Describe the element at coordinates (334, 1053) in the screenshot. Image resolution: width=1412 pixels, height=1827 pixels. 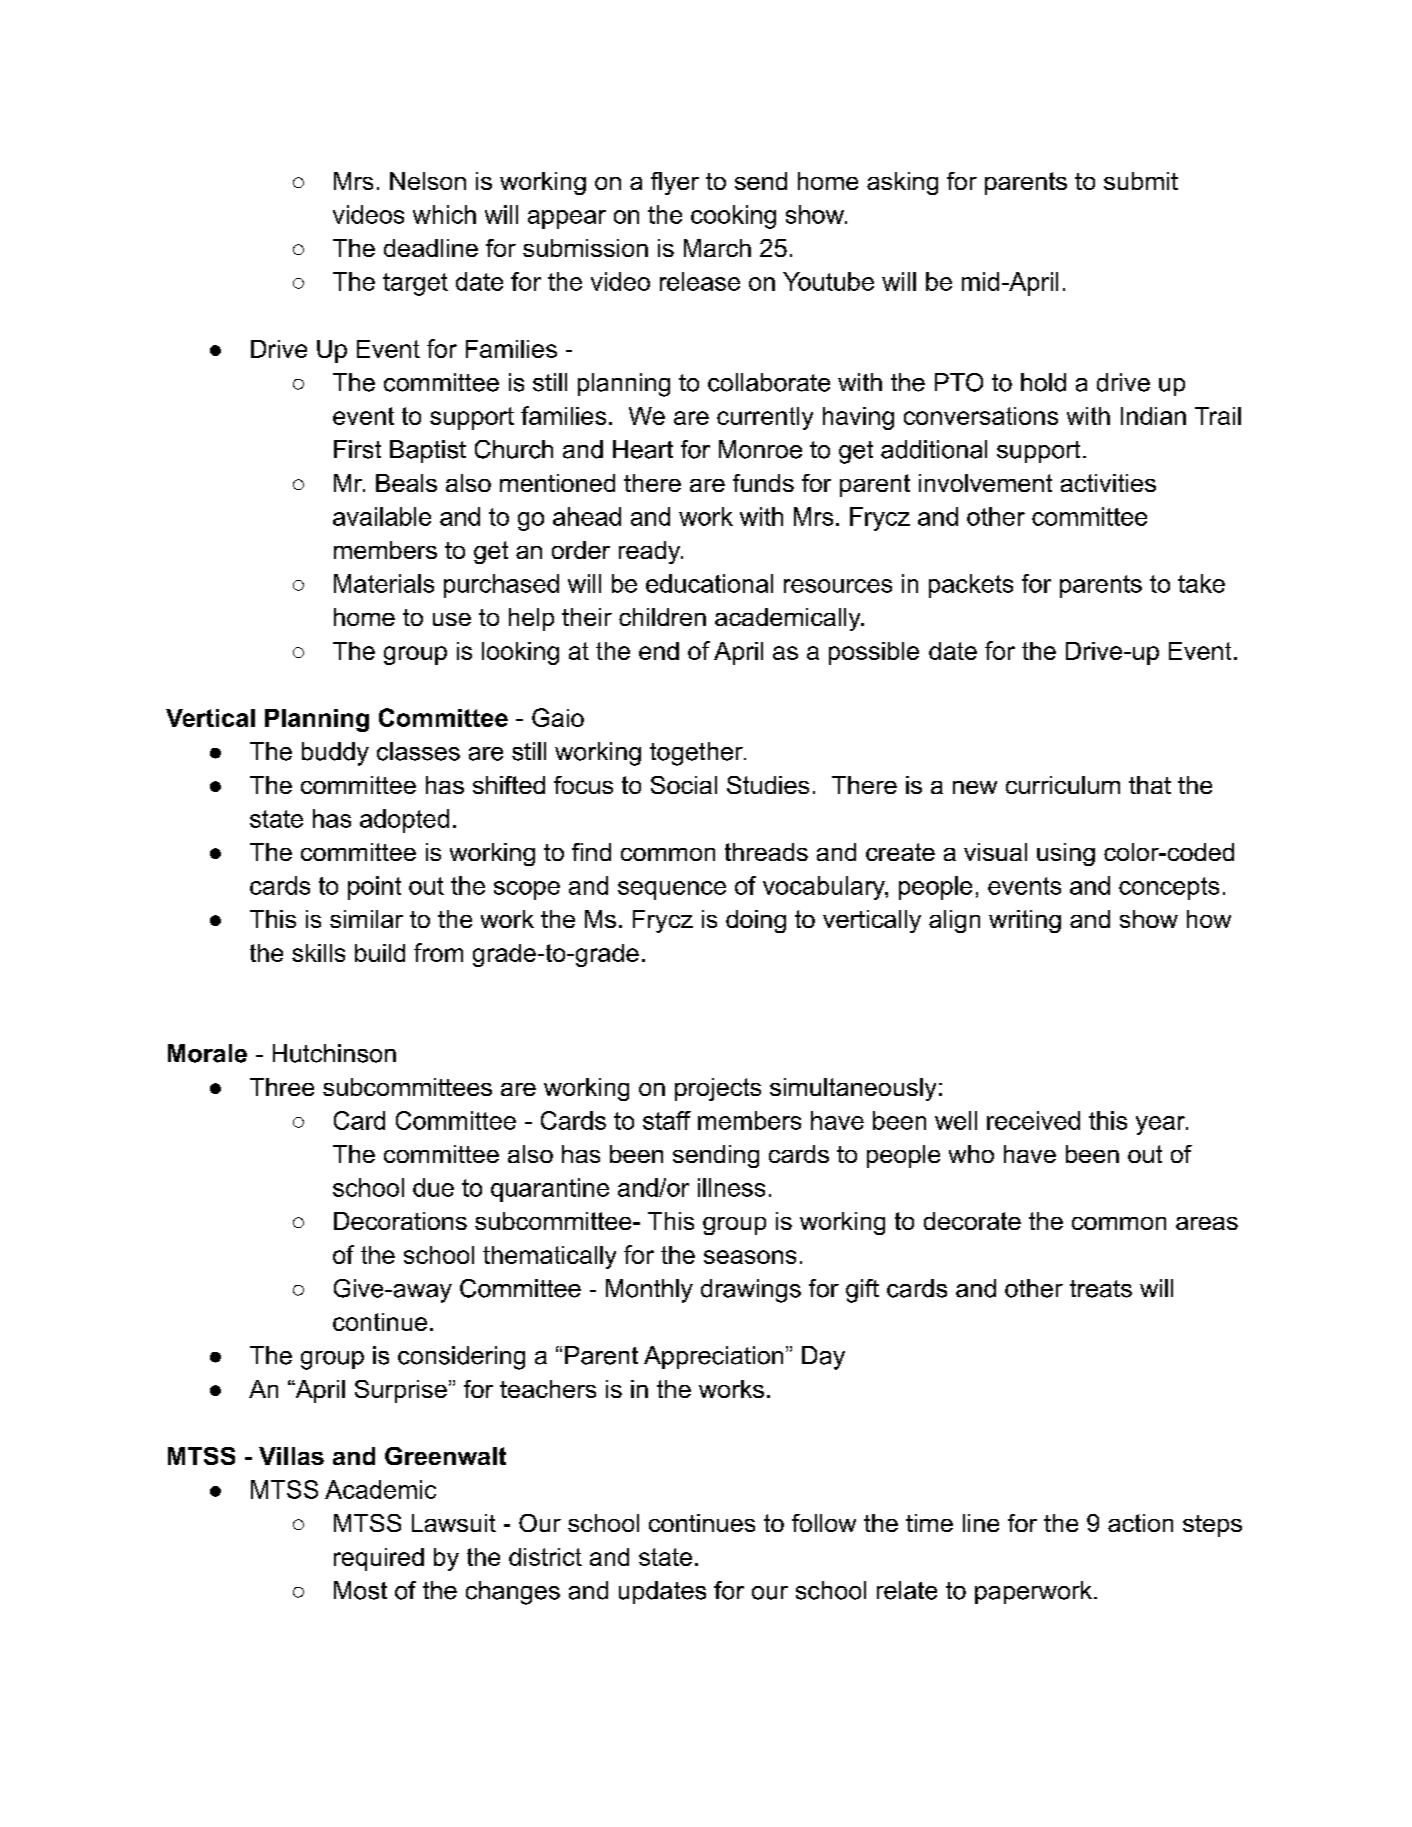
I see `Hutchinson` at that location.
